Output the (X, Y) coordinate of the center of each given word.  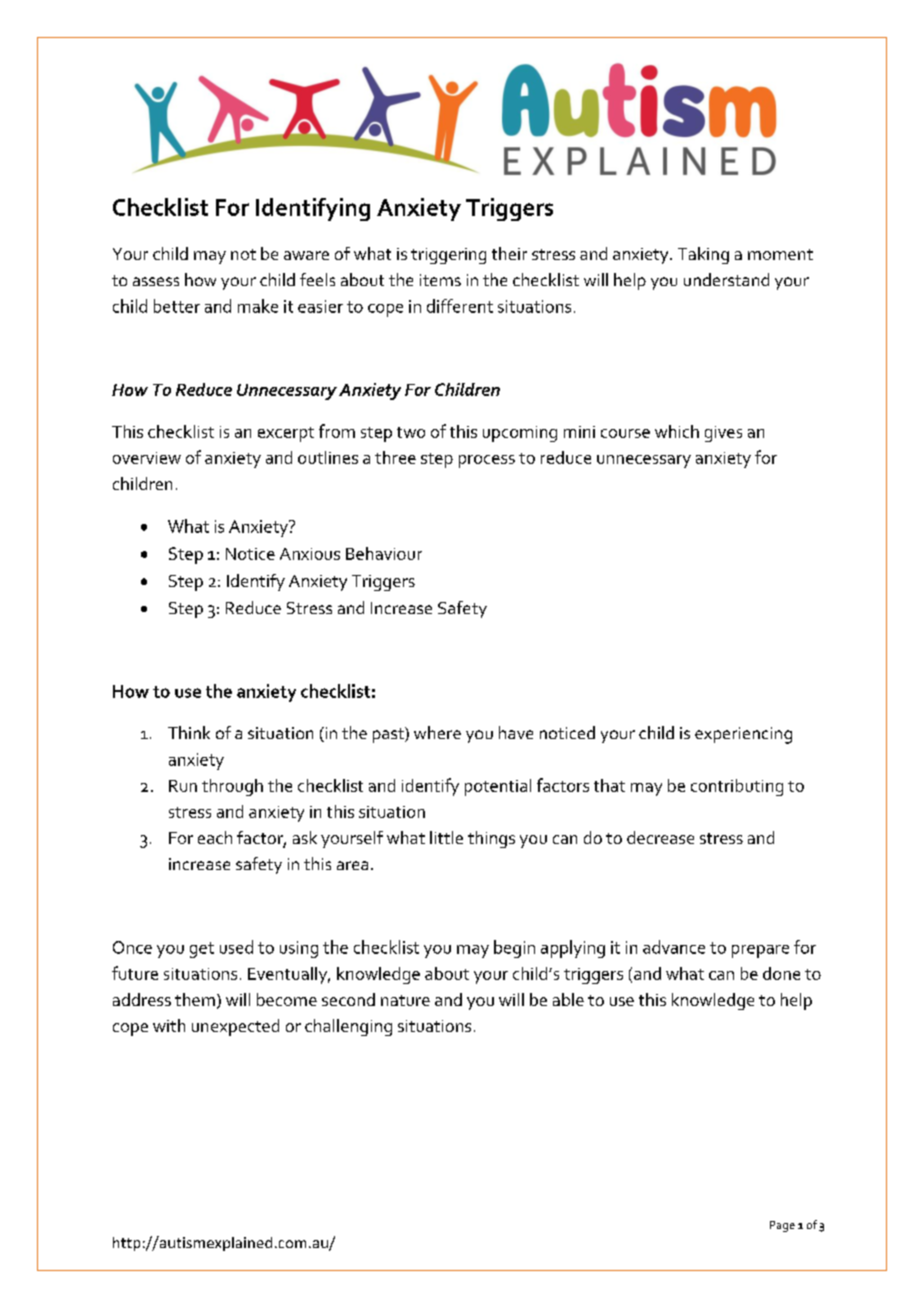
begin (514, 949)
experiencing (743, 735)
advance (674, 947)
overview (147, 458)
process (487, 461)
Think (189, 732)
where (437, 732)
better (177, 306)
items (440, 280)
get (202, 950)
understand (726, 279)
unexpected (235, 1027)
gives (723, 434)
